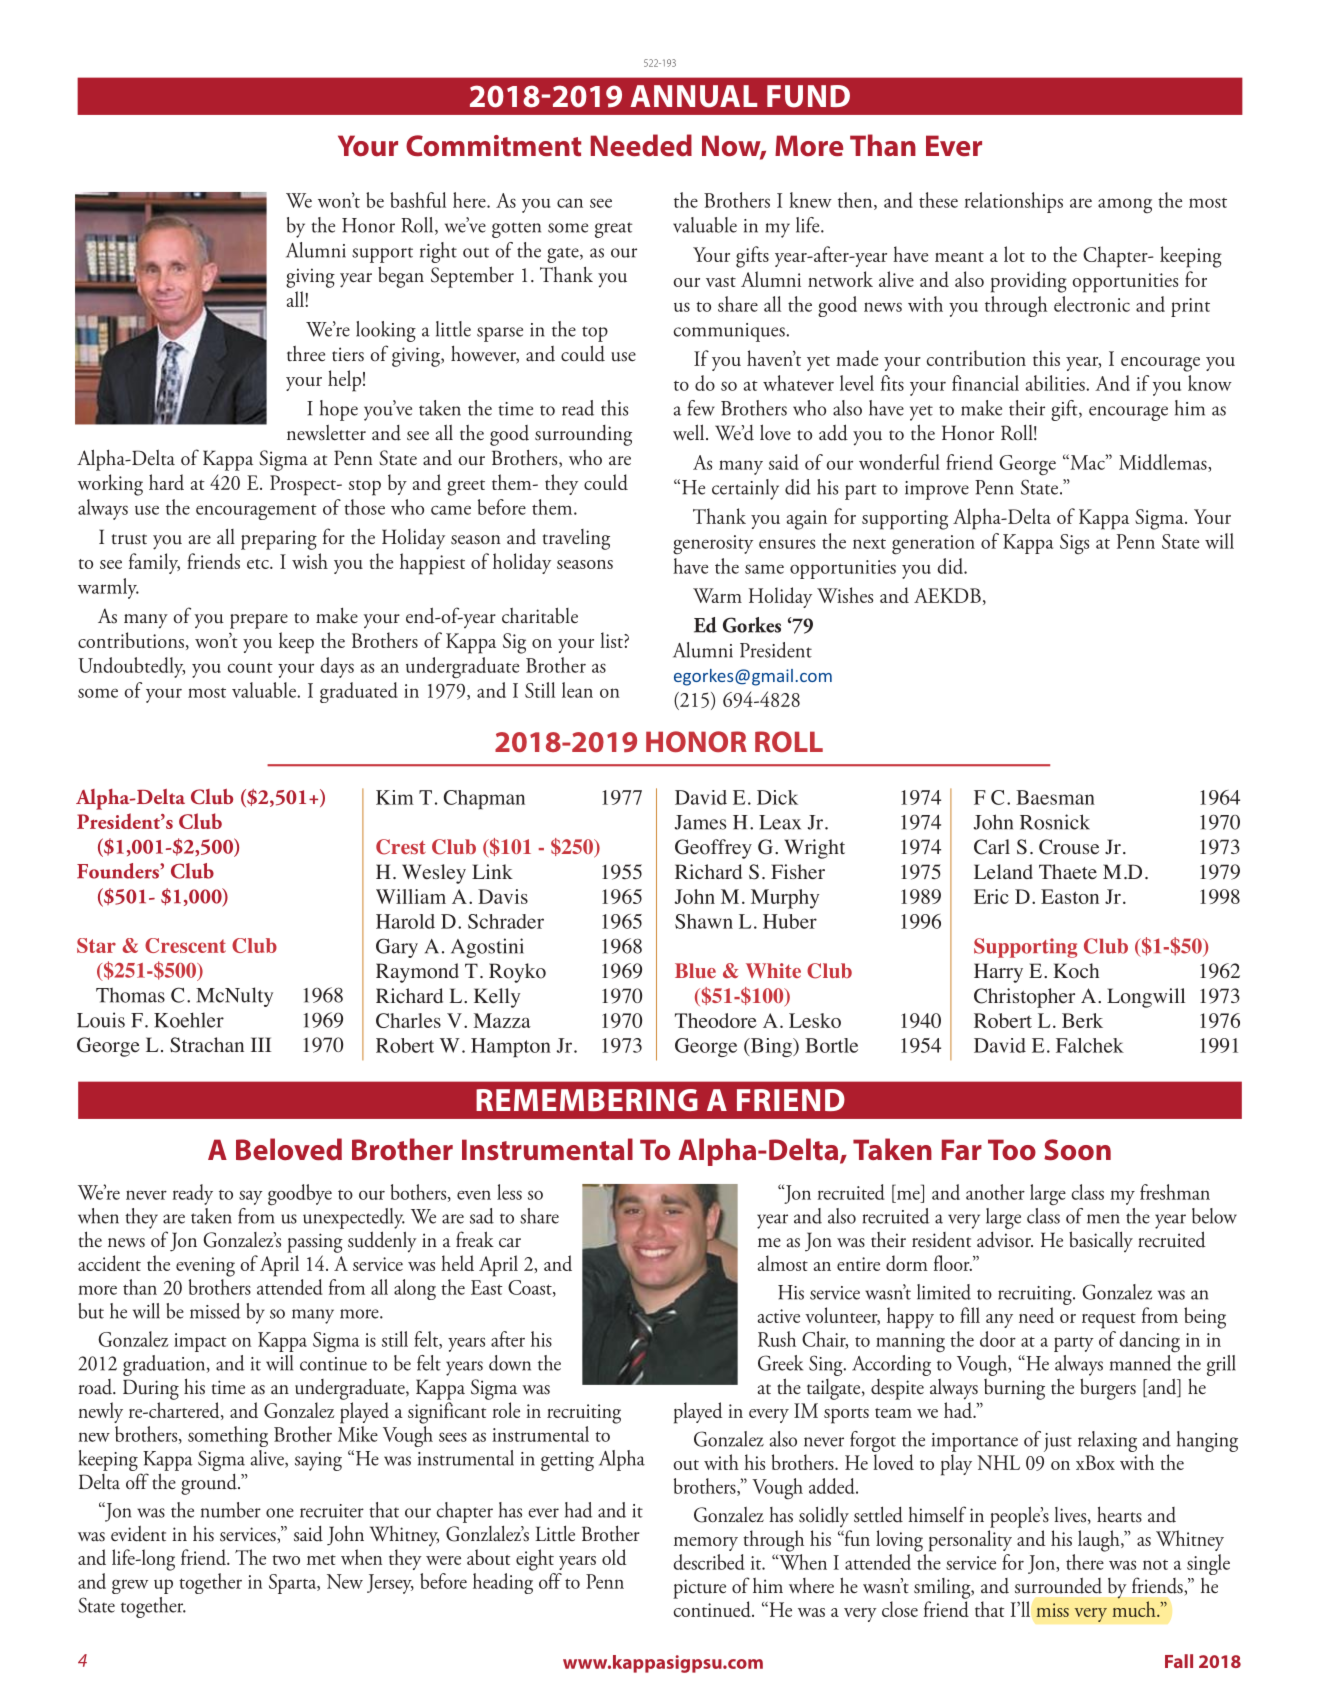 The height and width of the page is (1708, 1320). What do you see at coordinates (713, 849) in the page?
I see `Geoffrey` at bounding box center [713, 849].
